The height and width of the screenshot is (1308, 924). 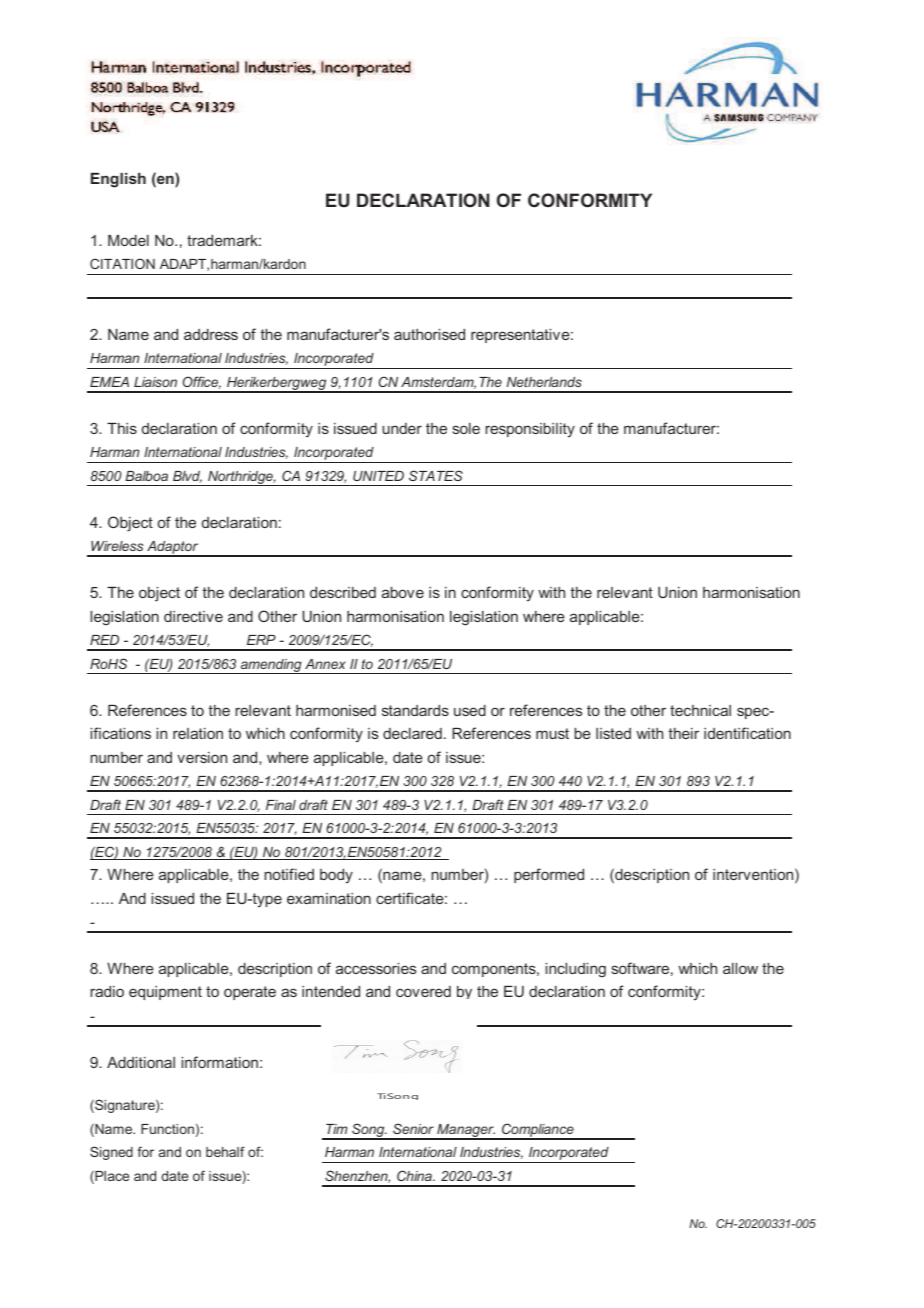 What do you see at coordinates (413, 1128) in the screenshot?
I see `Senior` at bounding box center [413, 1128].
